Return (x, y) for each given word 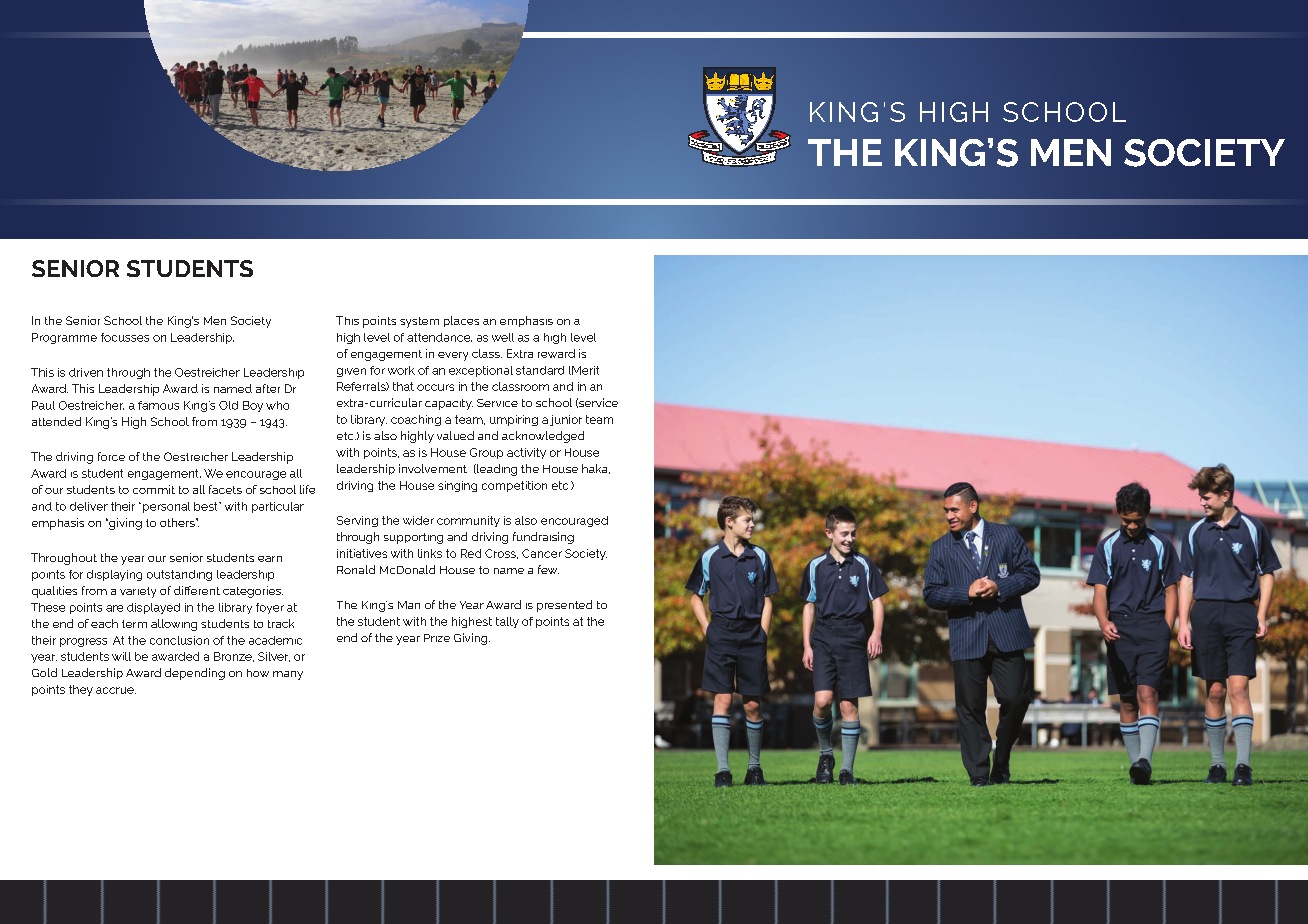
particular (278, 507)
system (419, 322)
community (468, 521)
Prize (437, 638)
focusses (125, 337)
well (503, 337)
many (288, 675)
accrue (116, 690)
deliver (89, 506)
